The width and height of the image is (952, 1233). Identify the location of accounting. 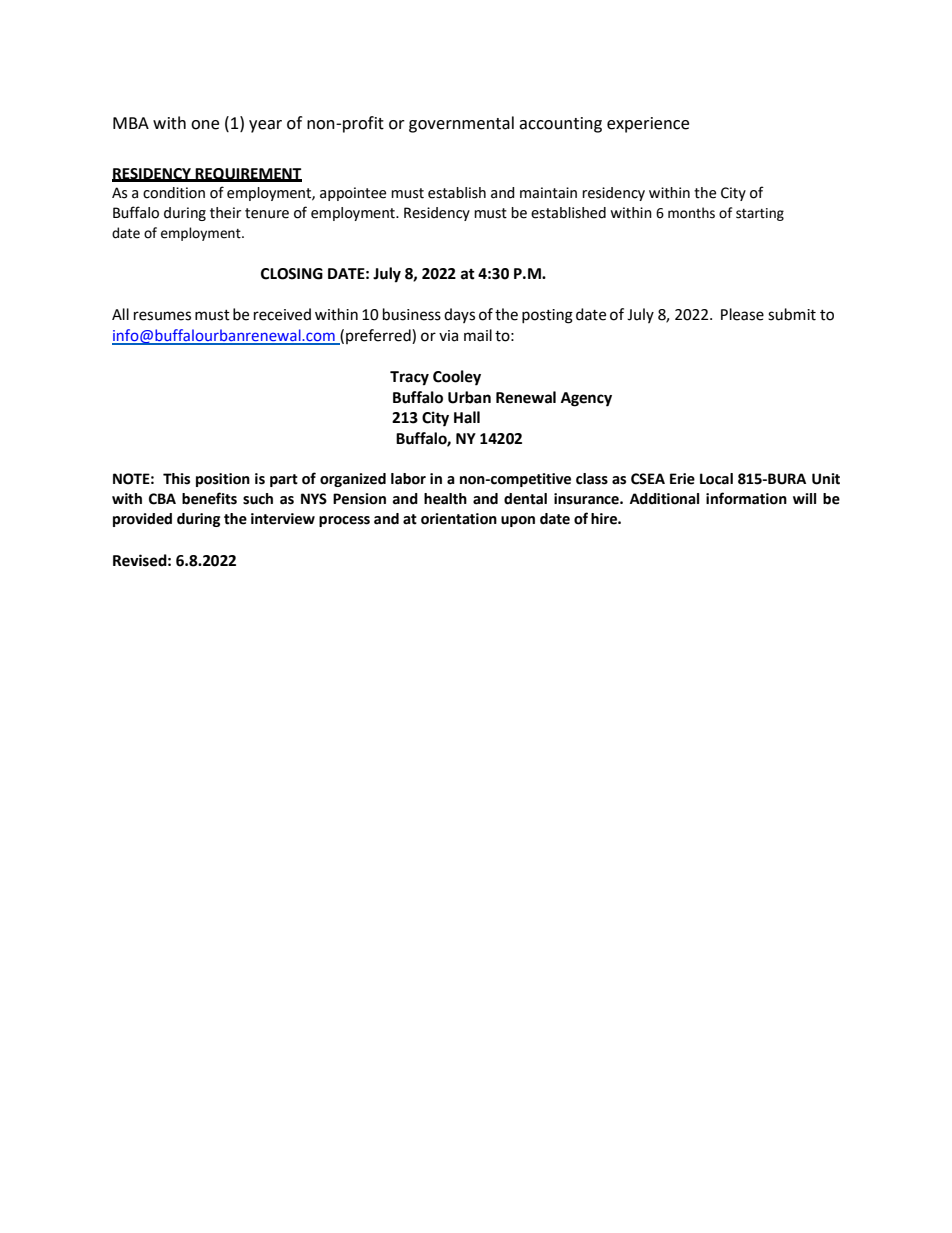
(560, 125).
